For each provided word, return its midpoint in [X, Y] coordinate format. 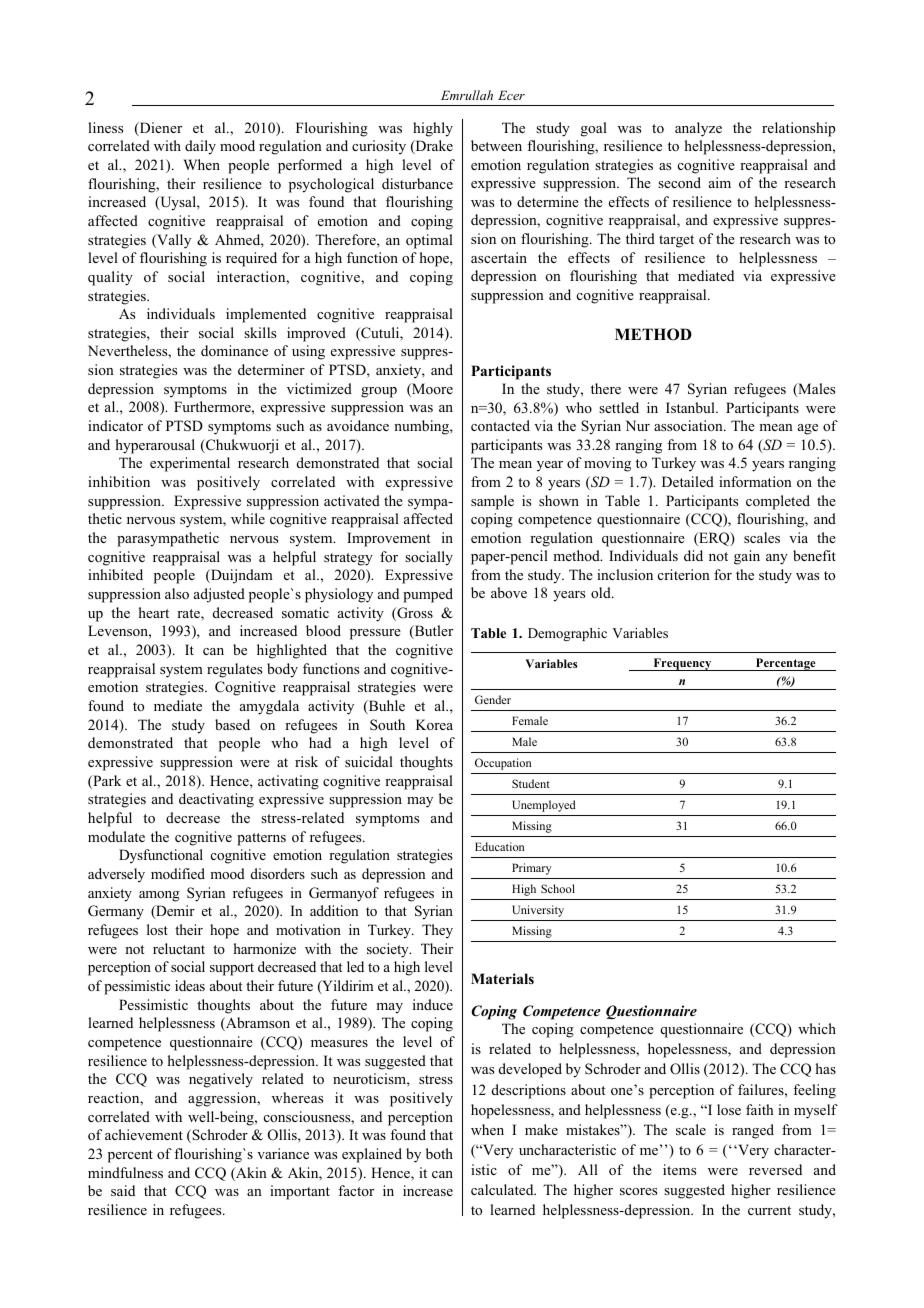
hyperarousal [155, 446]
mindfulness [125, 1172]
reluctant [179, 948]
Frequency [682, 664]
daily [200, 147]
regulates [234, 670]
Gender [493, 699]
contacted [500, 425]
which [817, 1028]
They [437, 931]
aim [720, 182]
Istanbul [691, 407]
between [496, 145]
